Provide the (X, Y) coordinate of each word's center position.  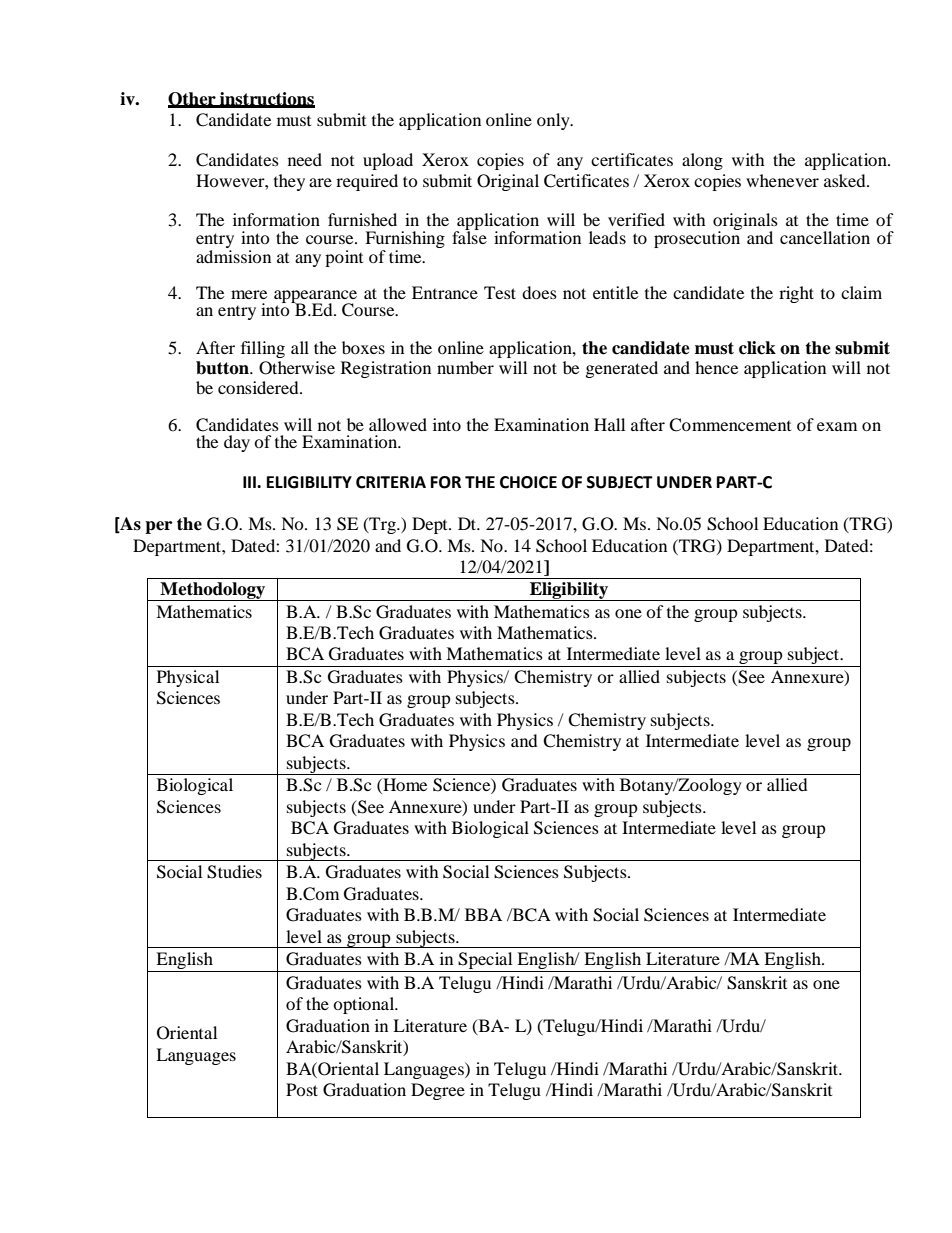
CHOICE (528, 482)
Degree (438, 1091)
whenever (782, 180)
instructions (266, 99)
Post (302, 1089)
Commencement (730, 425)
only (554, 121)
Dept (431, 525)
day (237, 443)
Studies (234, 872)
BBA (483, 914)
